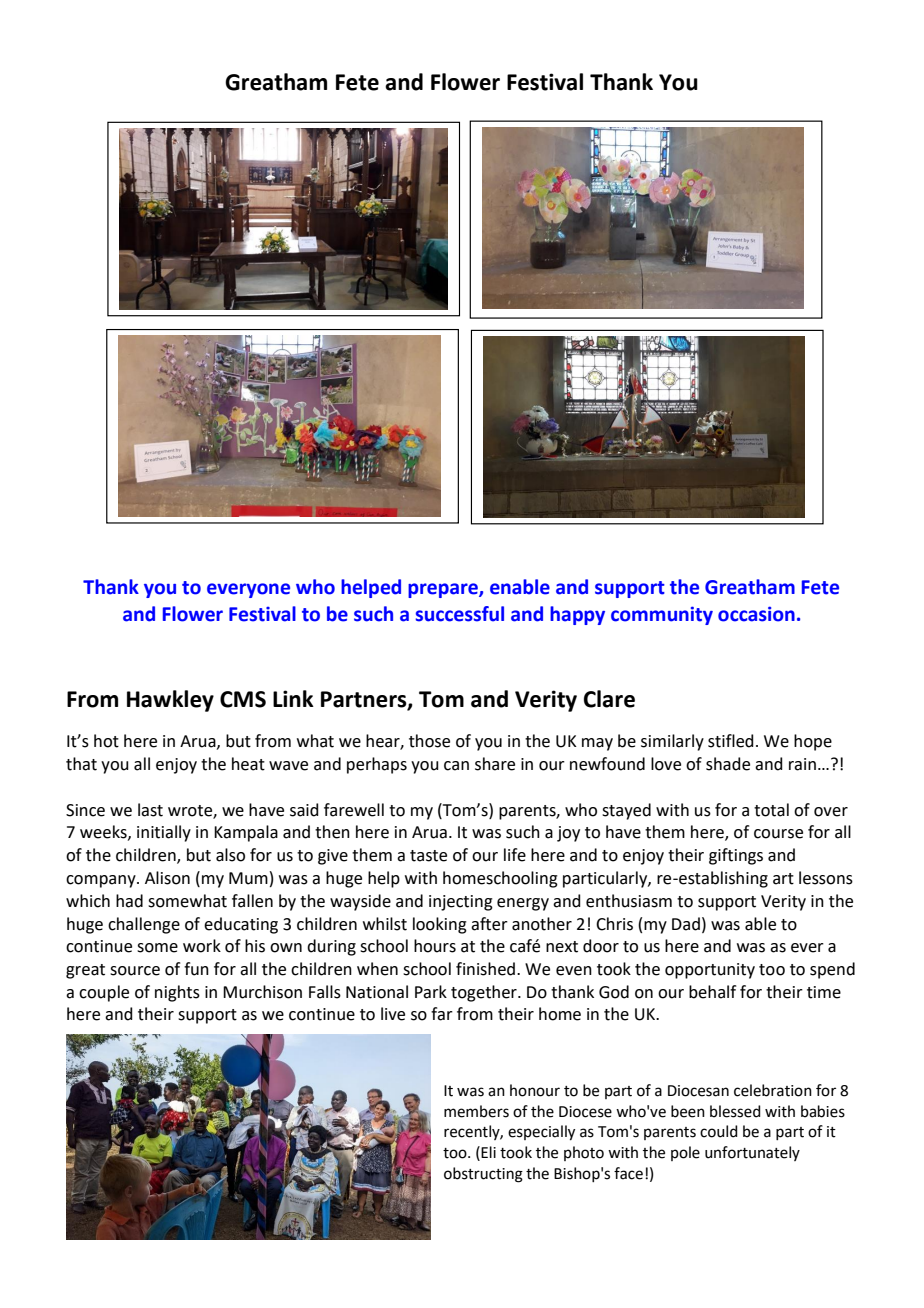  I want to click on successful, so click(459, 614).
